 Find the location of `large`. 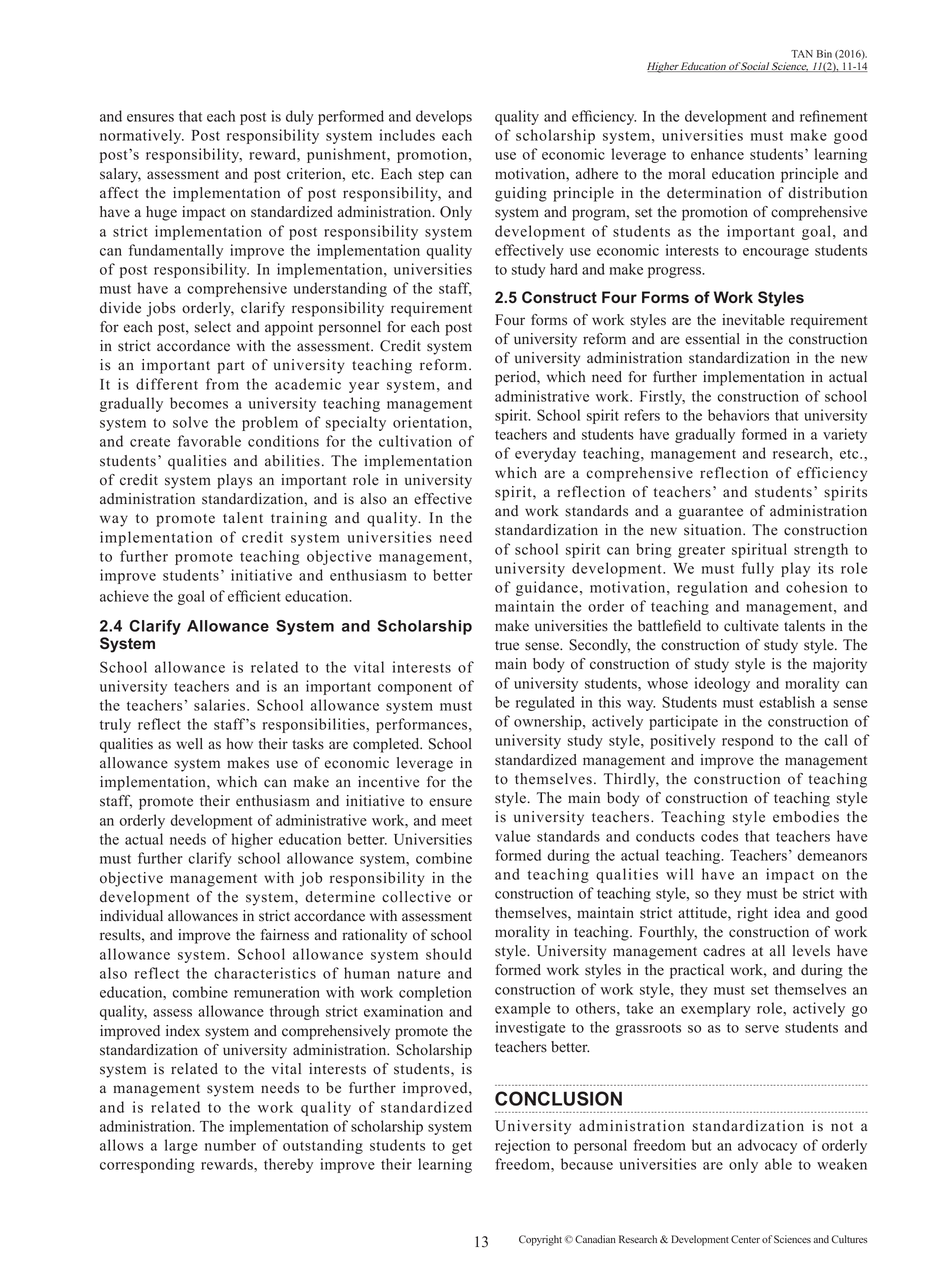

large is located at coordinates (181, 1146).
